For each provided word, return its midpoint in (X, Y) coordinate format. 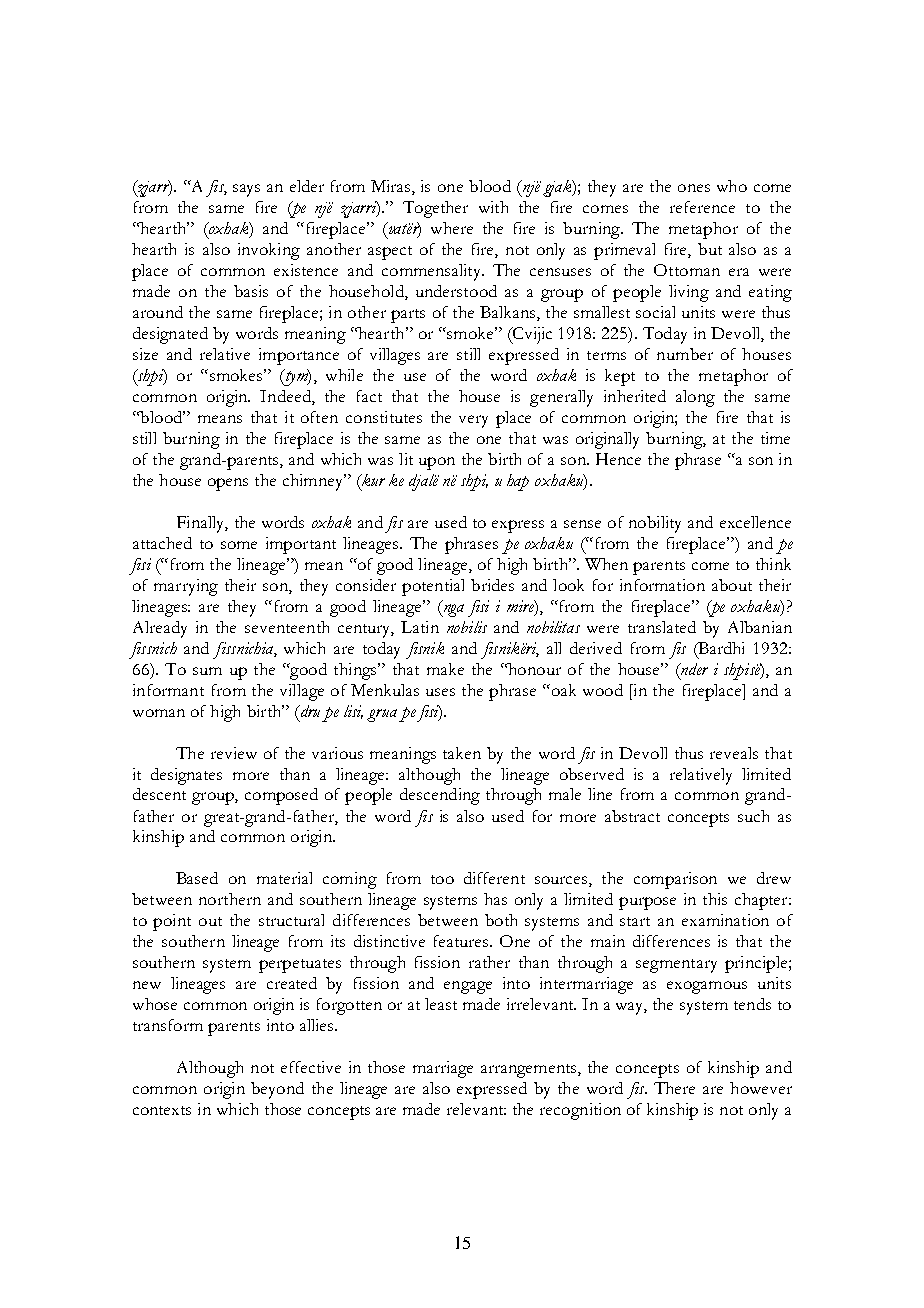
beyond (277, 1090)
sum (207, 671)
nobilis (467, 627)
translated (662, 627)
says (246, 190)
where (452, 228)
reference (702, 207)
